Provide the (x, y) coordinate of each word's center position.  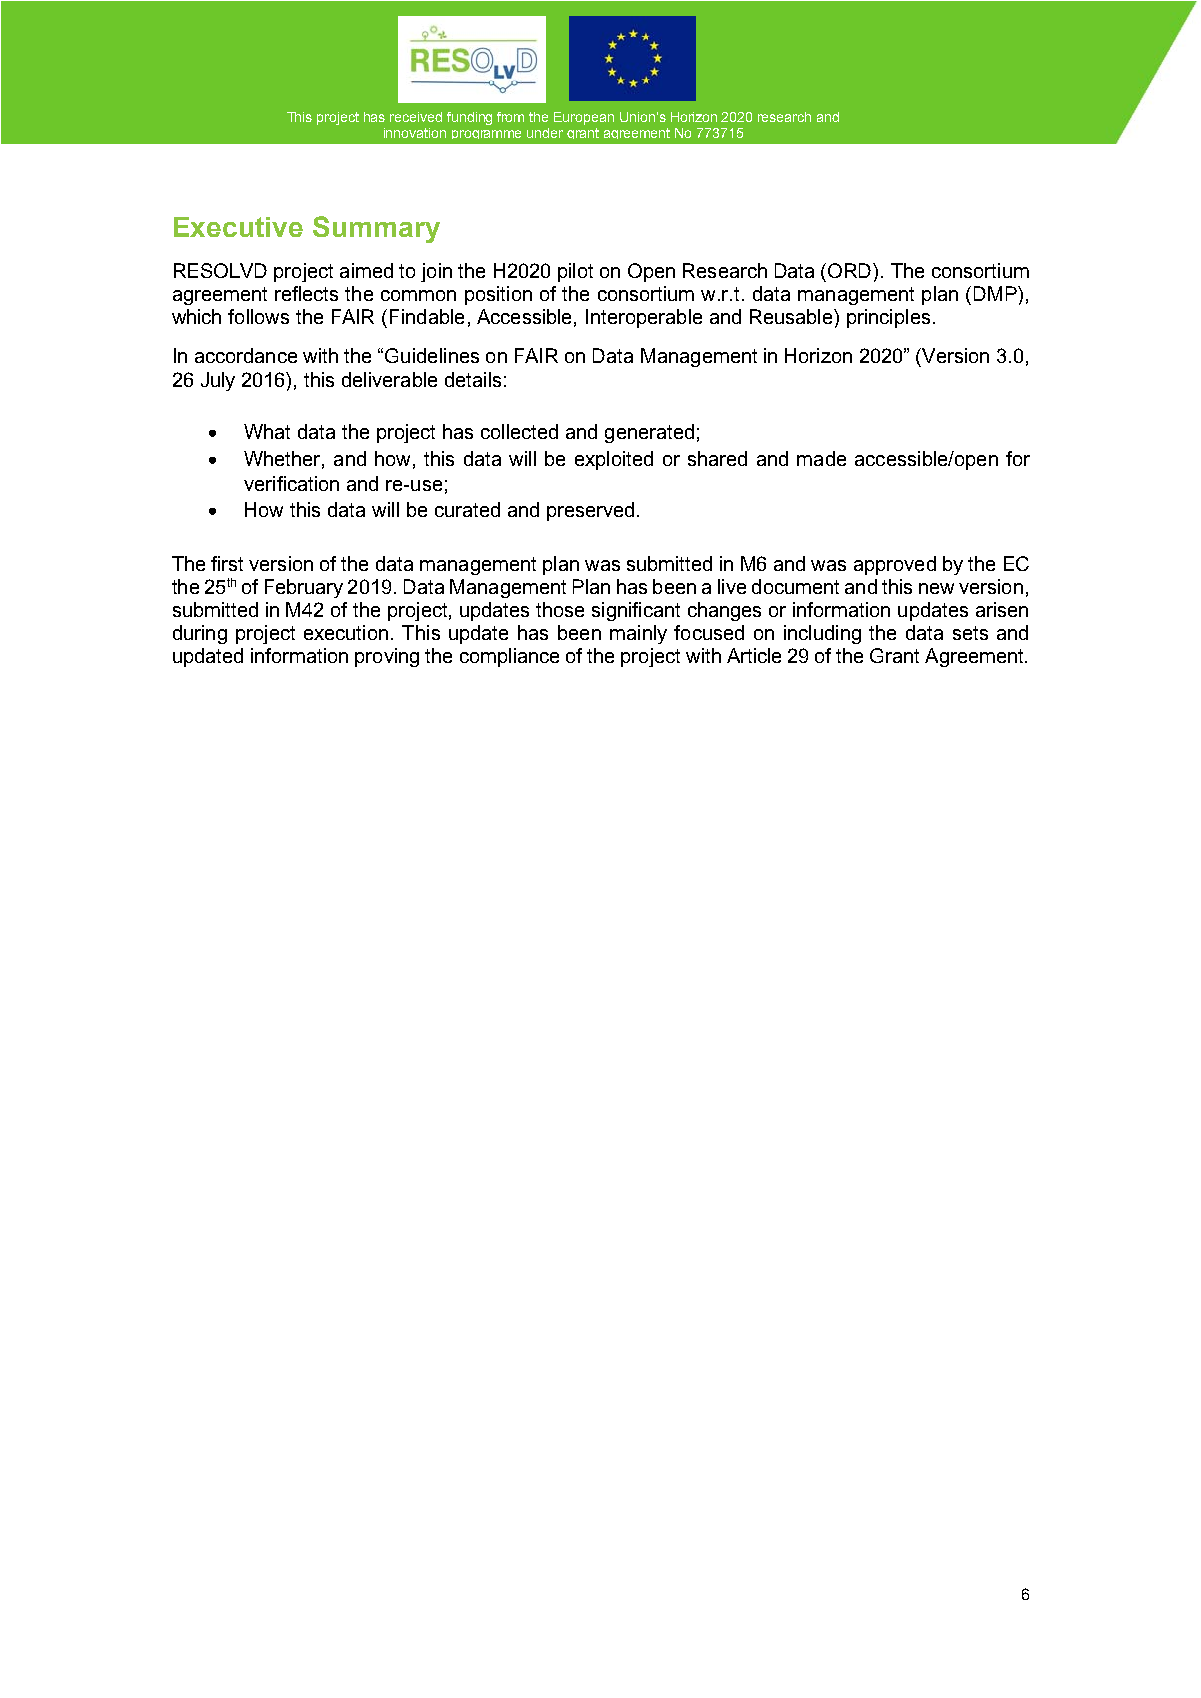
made (821, 458)
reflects (306, 293)
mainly (638, 634)
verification (291, 483)
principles (888, 318)
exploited (614, 460)
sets (970, 633)
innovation (415, 133)
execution (346, 632)
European (584, 118)
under (545, 133)
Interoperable (644, 318)
